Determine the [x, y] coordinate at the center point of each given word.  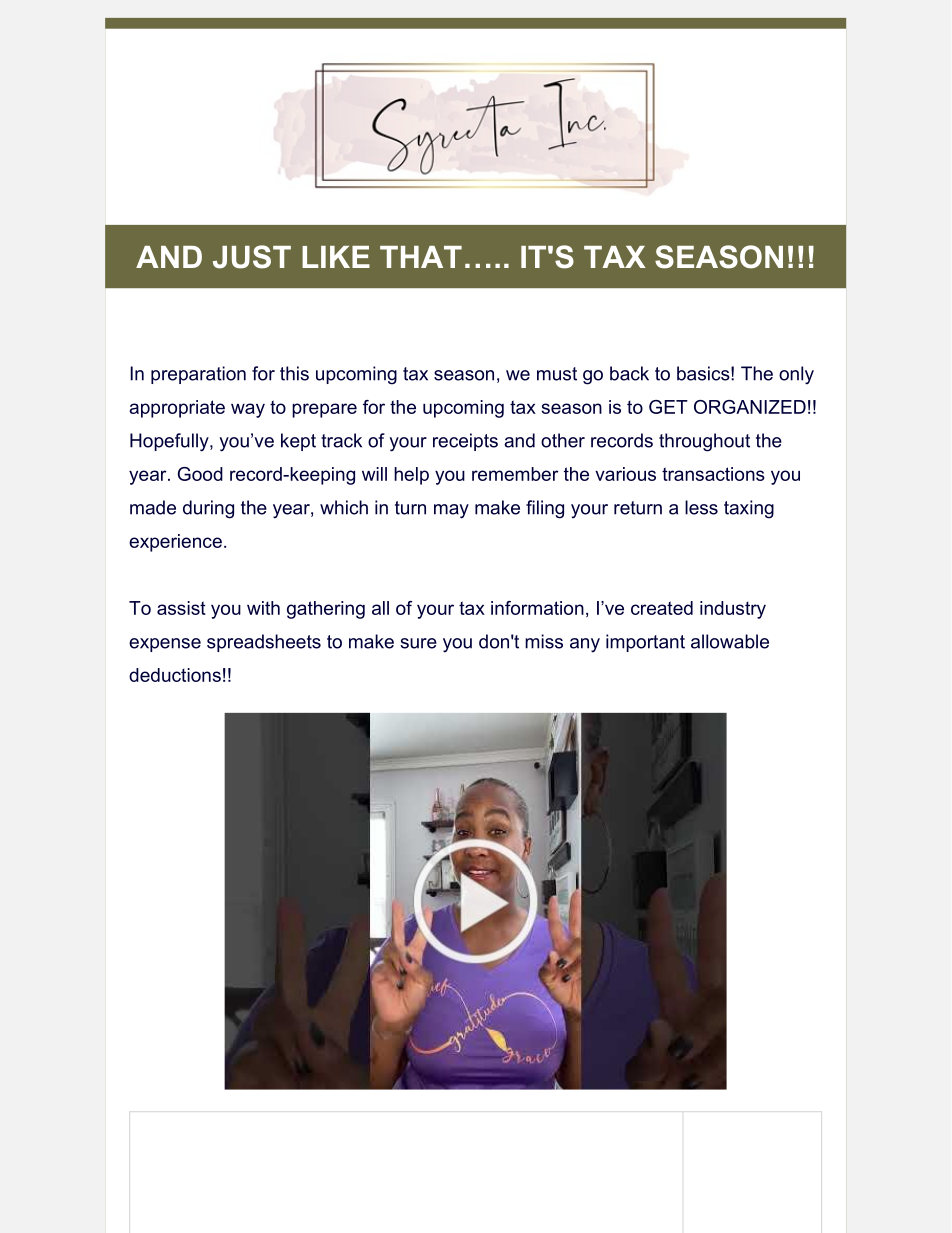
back [629, 373]
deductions [175, 675]
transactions [713, 474]
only [796, 375]
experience [175, 543]
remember [515, 474]
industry [733, 610]
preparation [198, 375]
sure [418, 643]
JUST [252, 257]
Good [200, 474]
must [557, 374]
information [537, 608]
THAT [421, 257]
